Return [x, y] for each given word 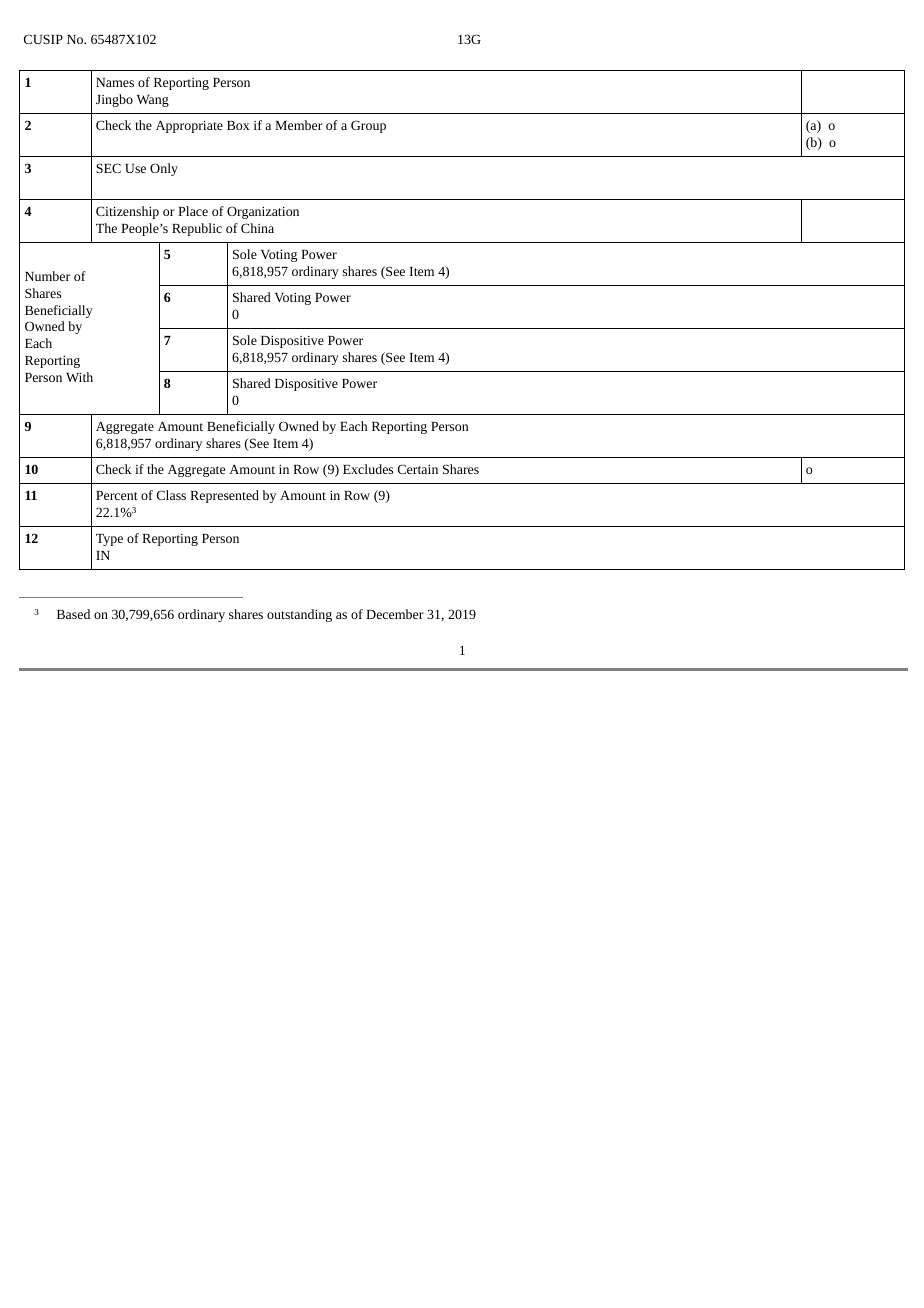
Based [73, 614]
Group [368, 126]
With [79, 377]
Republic [197, 229]
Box [238, 125]
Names [115, 82]
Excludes [368, 469]
